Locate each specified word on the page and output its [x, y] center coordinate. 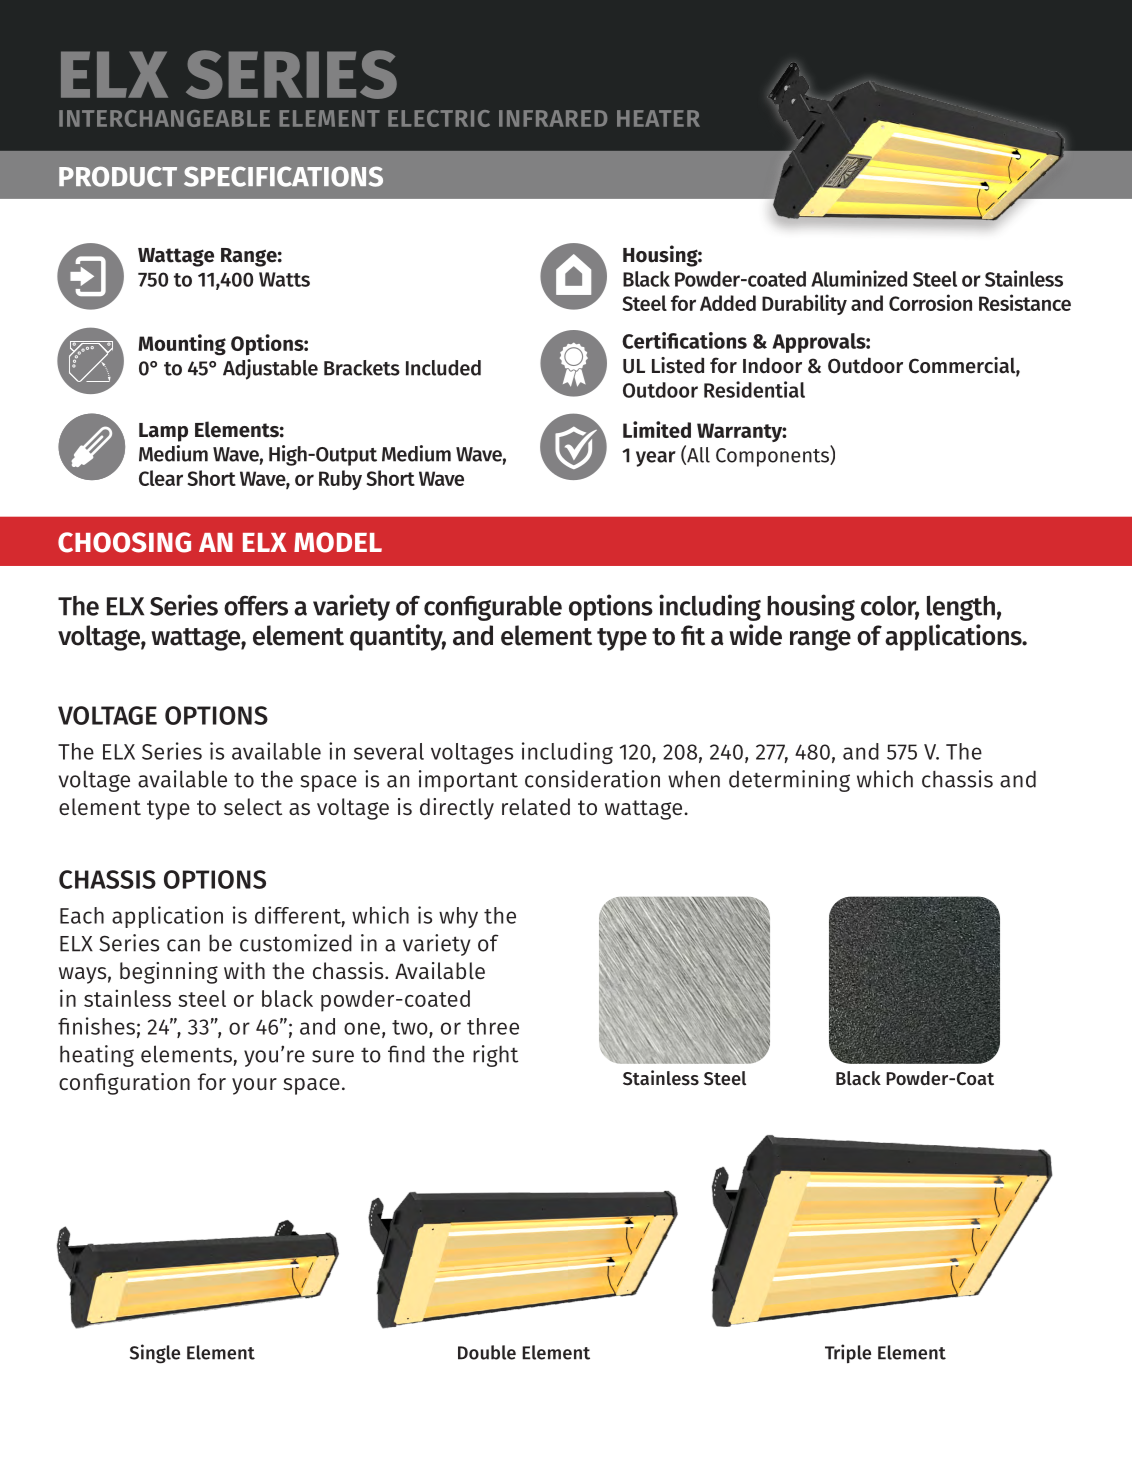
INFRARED [553, 118]
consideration [592, 779]
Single [155, 1354]
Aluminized [859, 278]
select [253, 807]
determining [789, 781]
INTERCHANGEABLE [164, 118]
